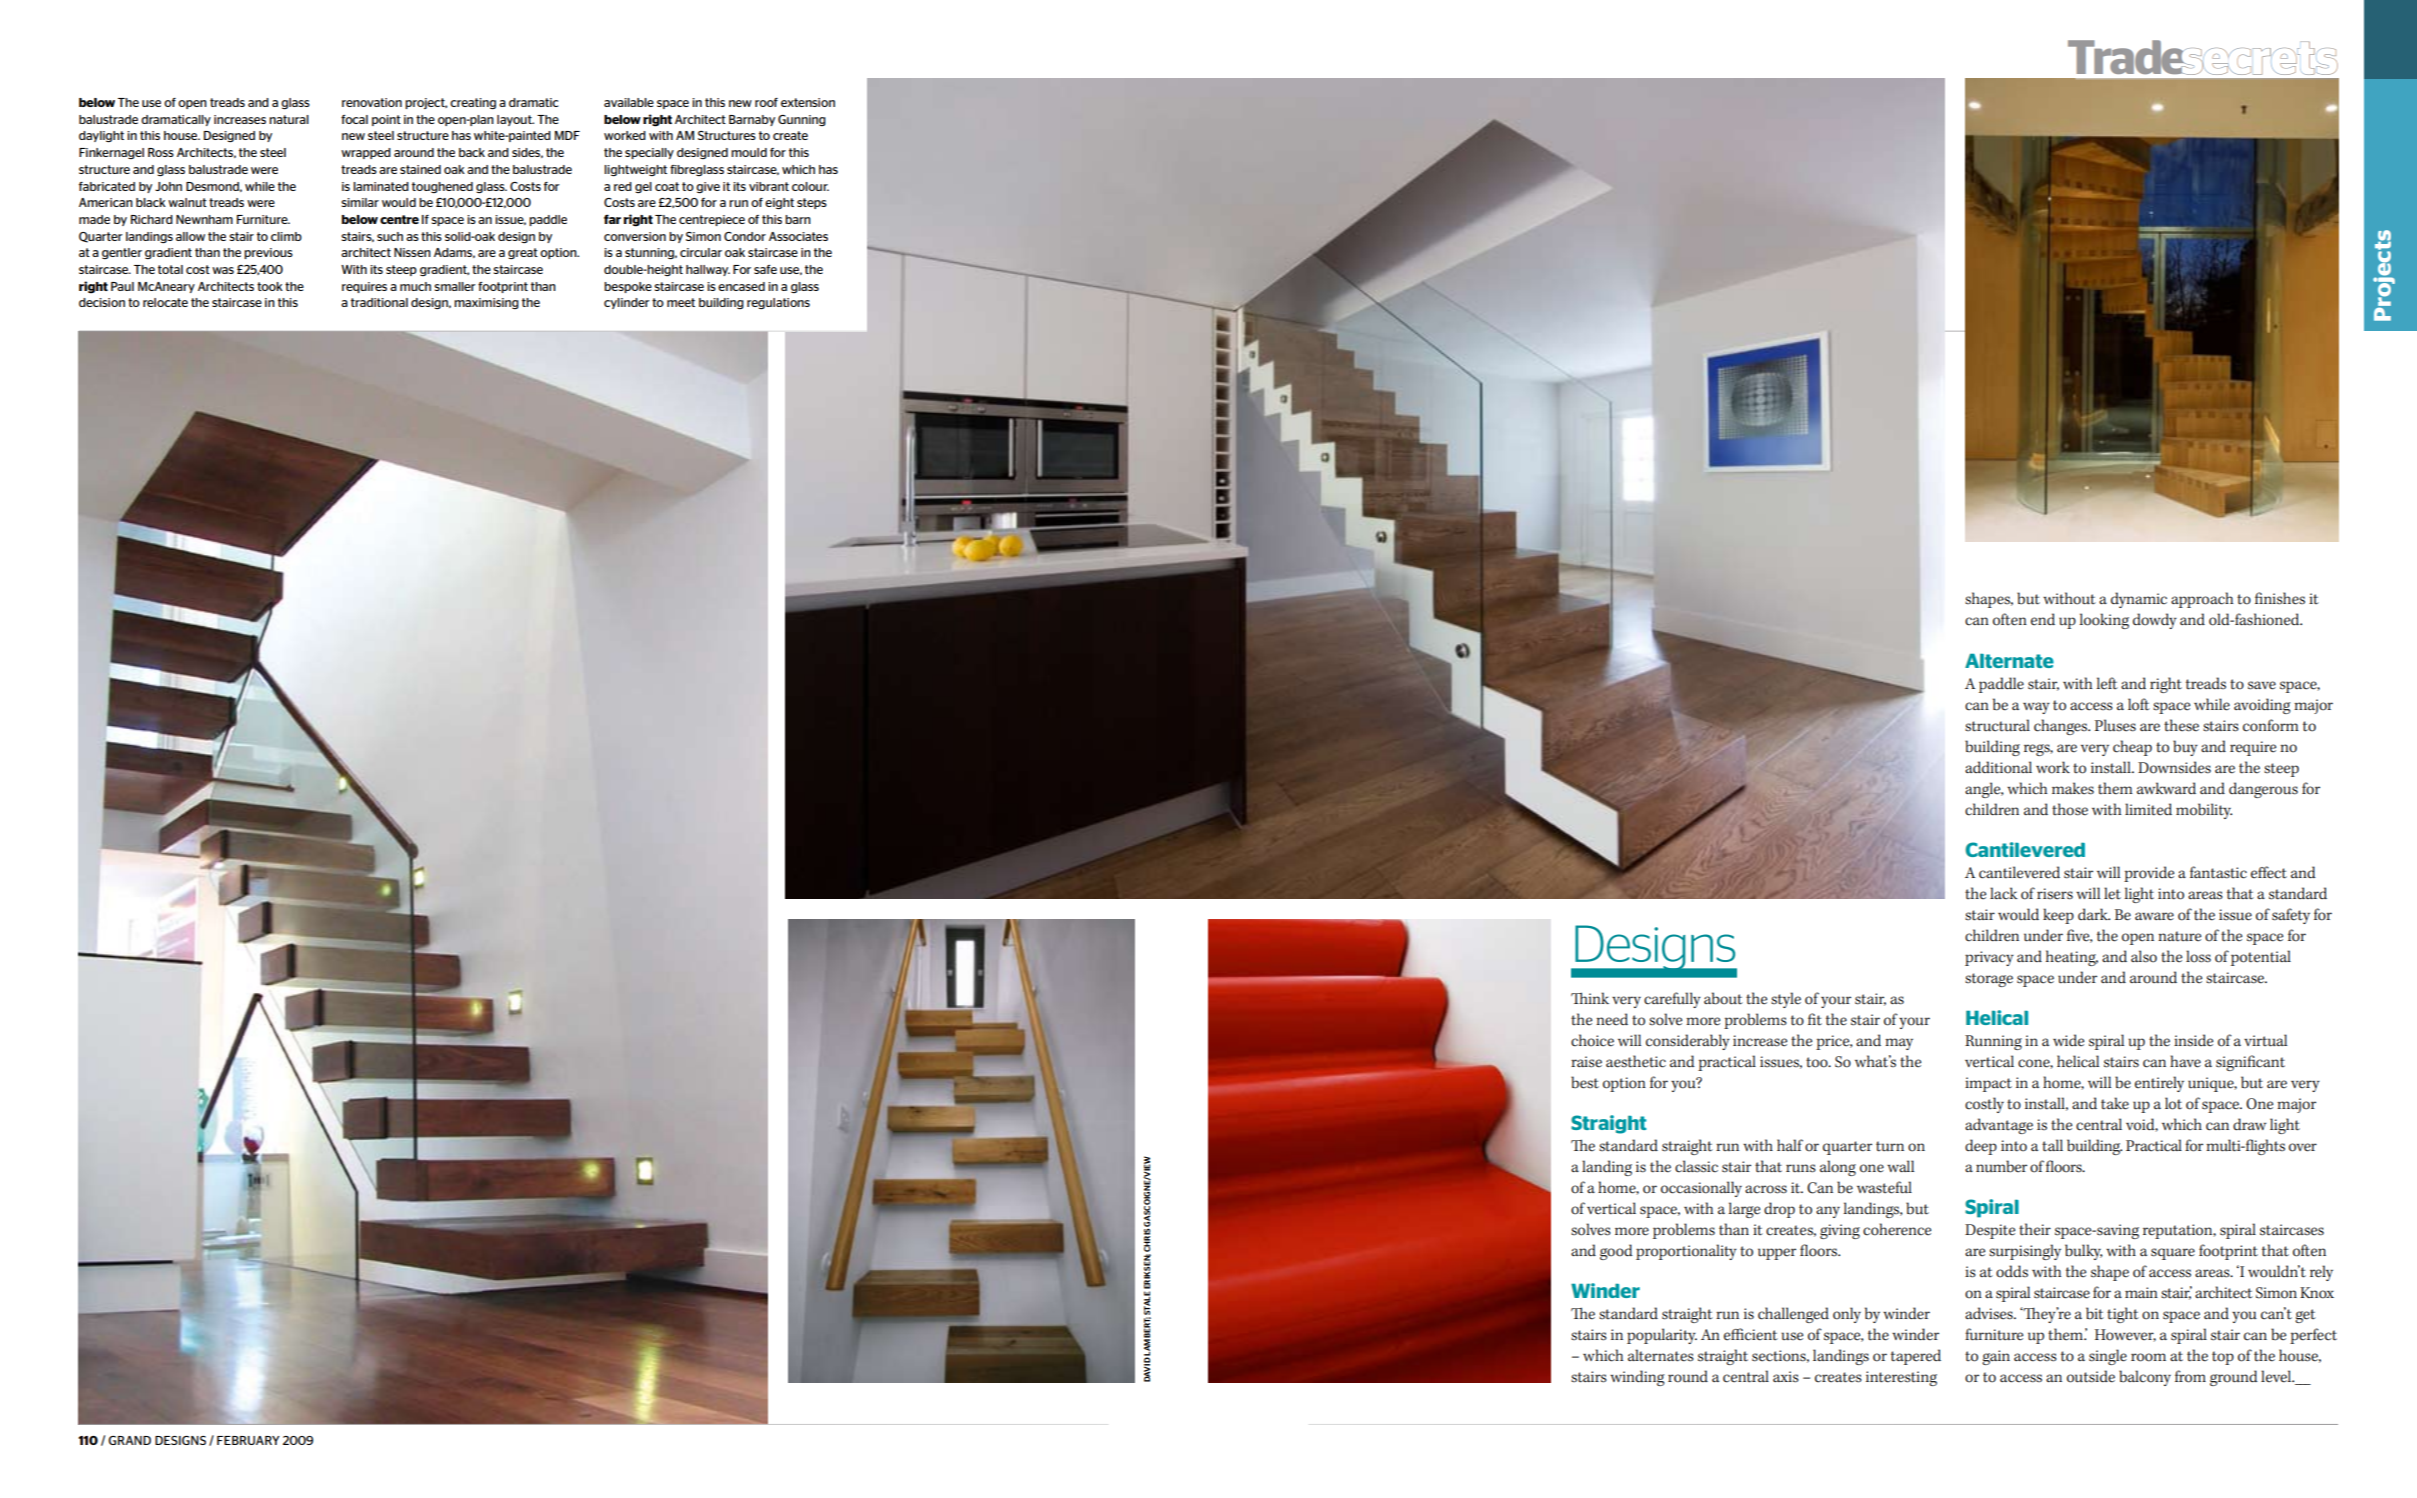 The width and height of the screenshot is (2417, 1498). Describe the element at coordinates (2139, 600) in the screenshot. I see `dynamic` at that location.
